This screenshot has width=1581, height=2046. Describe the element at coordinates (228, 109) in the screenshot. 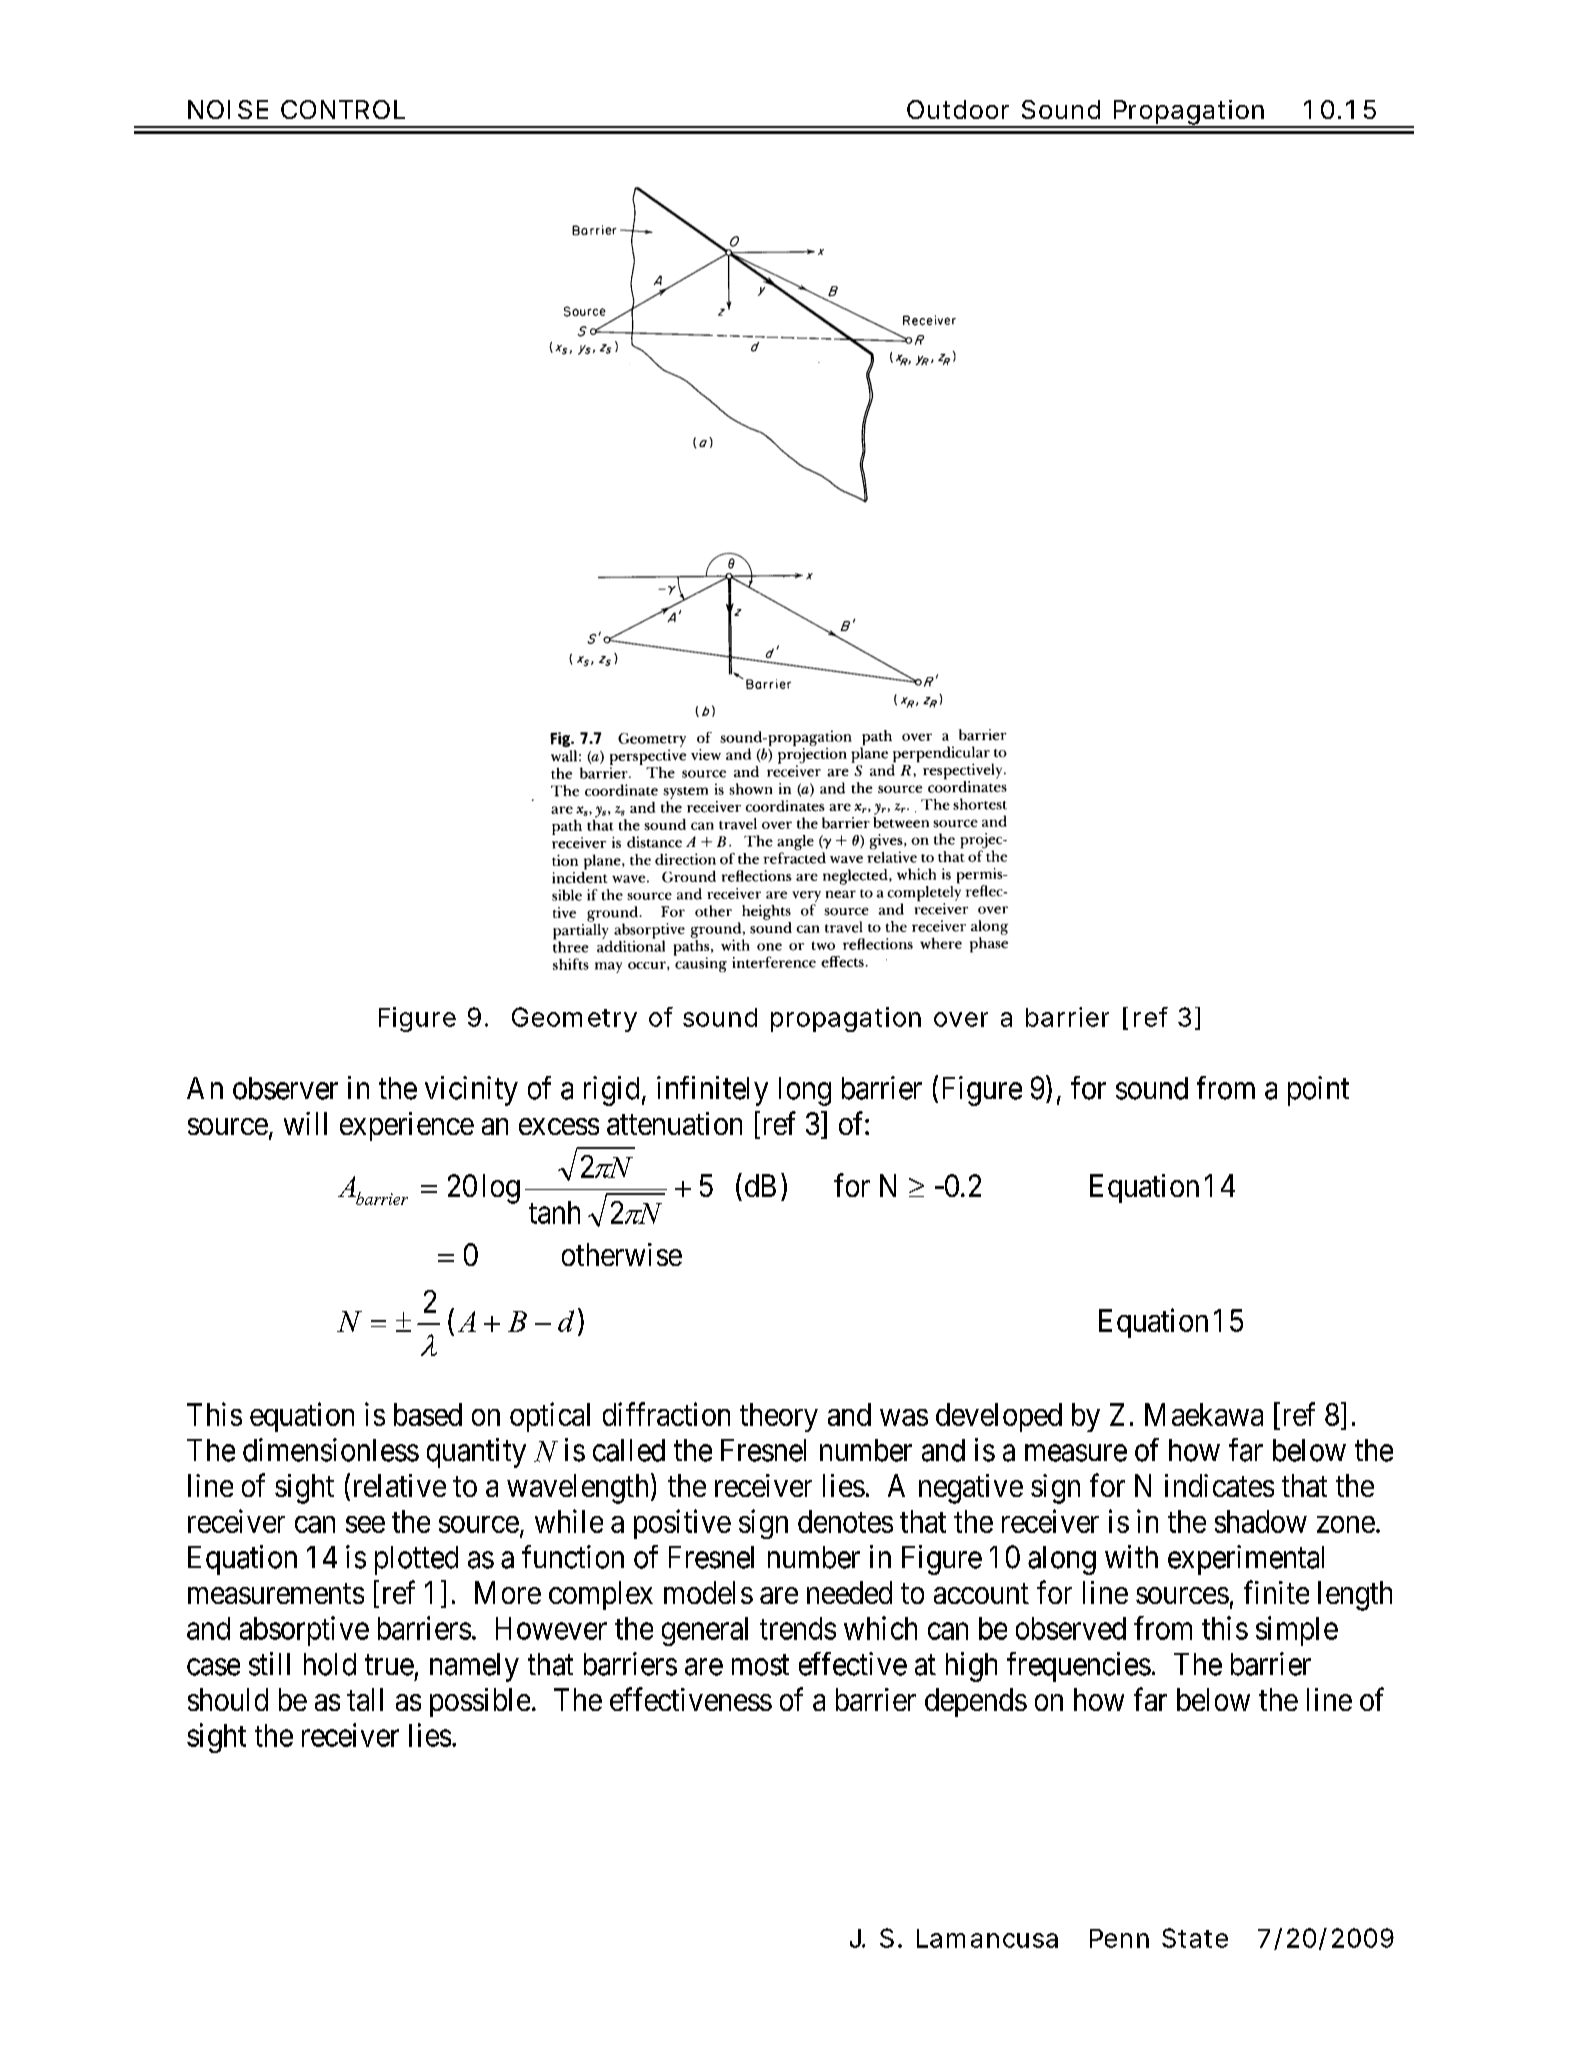

I see `NOISE` at that location.
